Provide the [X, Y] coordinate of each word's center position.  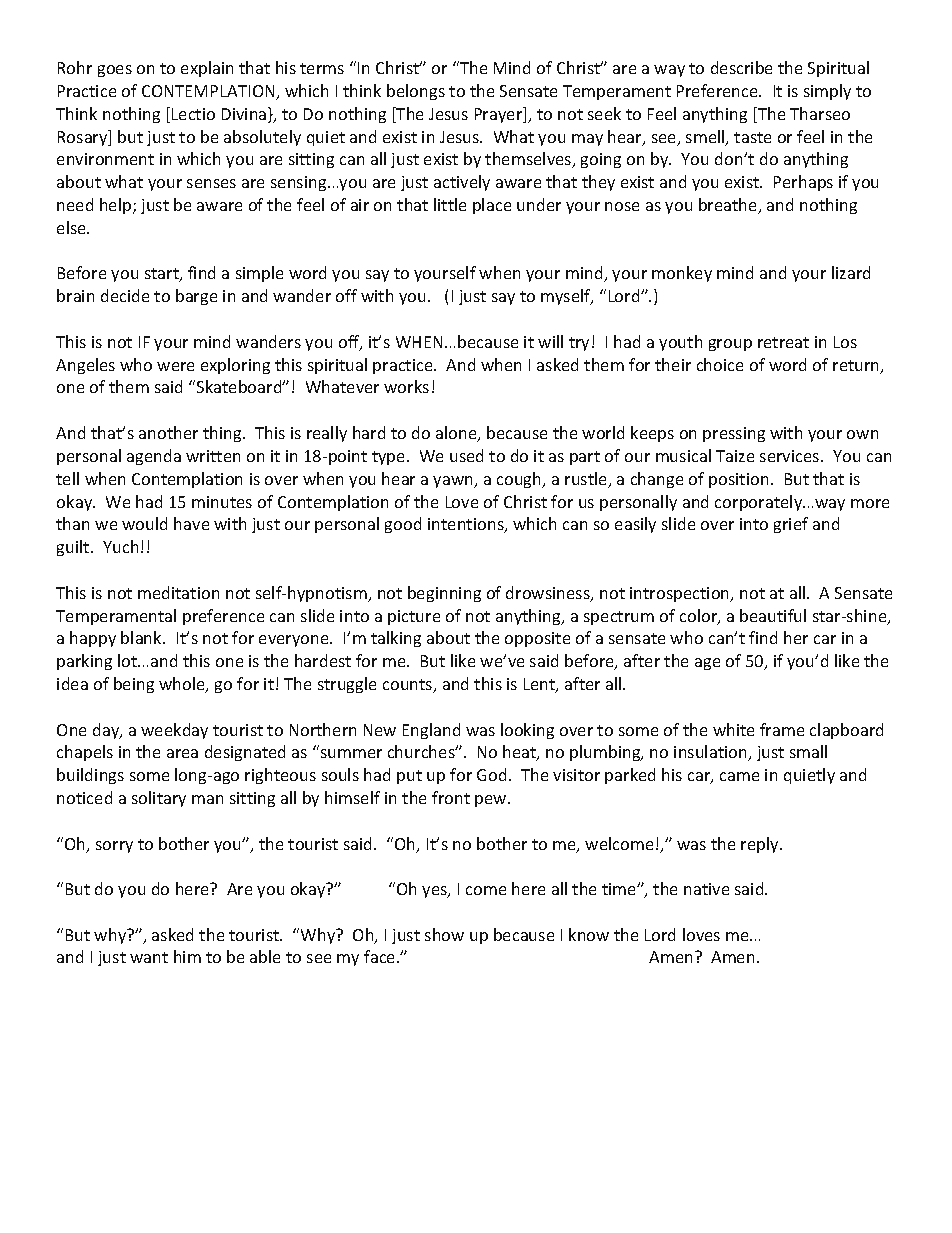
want [149, 957]
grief [791, 525]
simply [827, 92]
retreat [783, 342]
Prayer [500, 115]
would [144, 523]
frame [782, 729]
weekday [174, 731]
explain [207, 69]
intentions [467, 525]
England [431, 731]
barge [196, 297]
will [550, 341]
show [444, 934]
